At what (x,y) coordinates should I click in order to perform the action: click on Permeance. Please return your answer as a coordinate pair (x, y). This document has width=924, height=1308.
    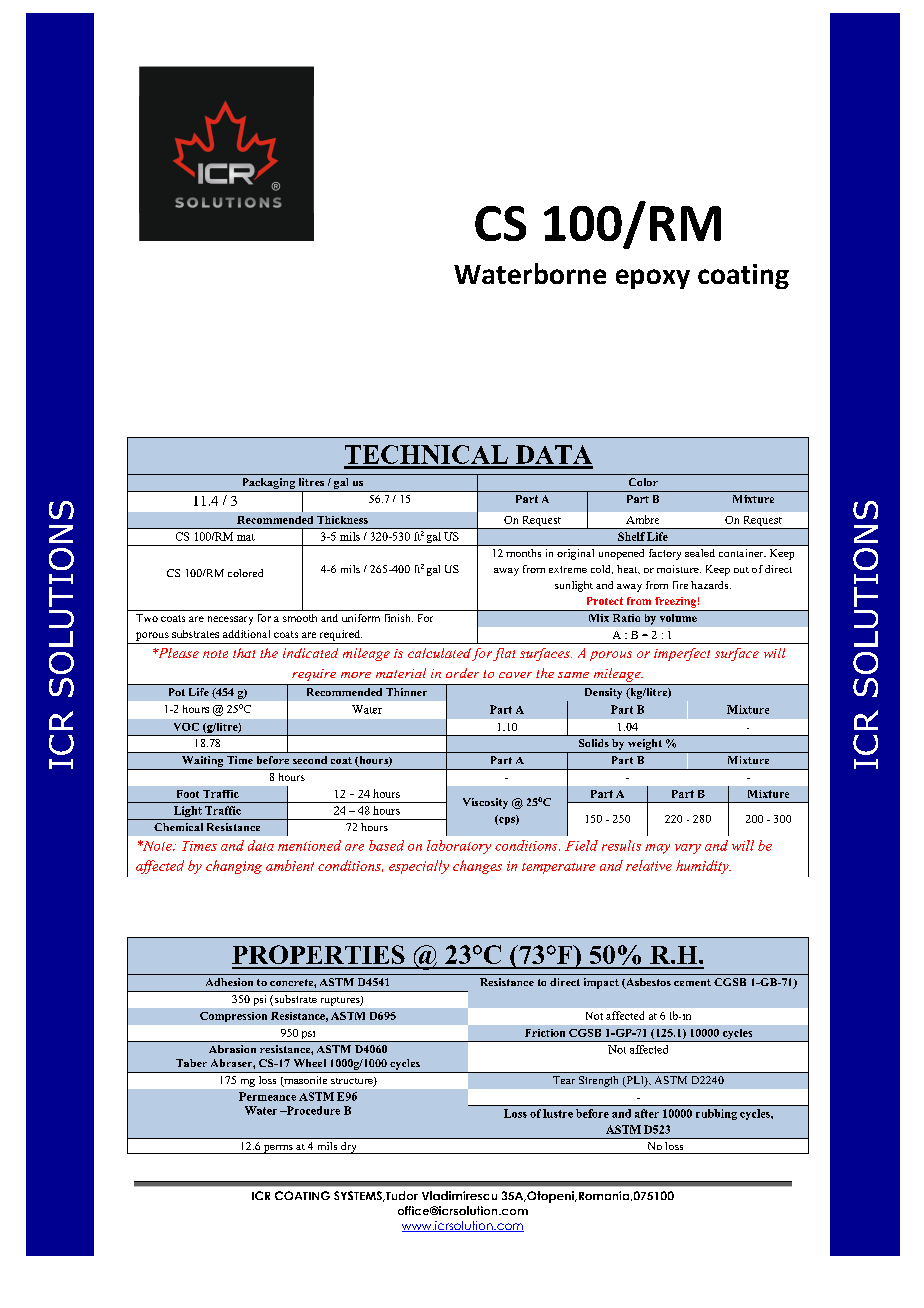
    Looking at the image, I should click on (267, 1096).
